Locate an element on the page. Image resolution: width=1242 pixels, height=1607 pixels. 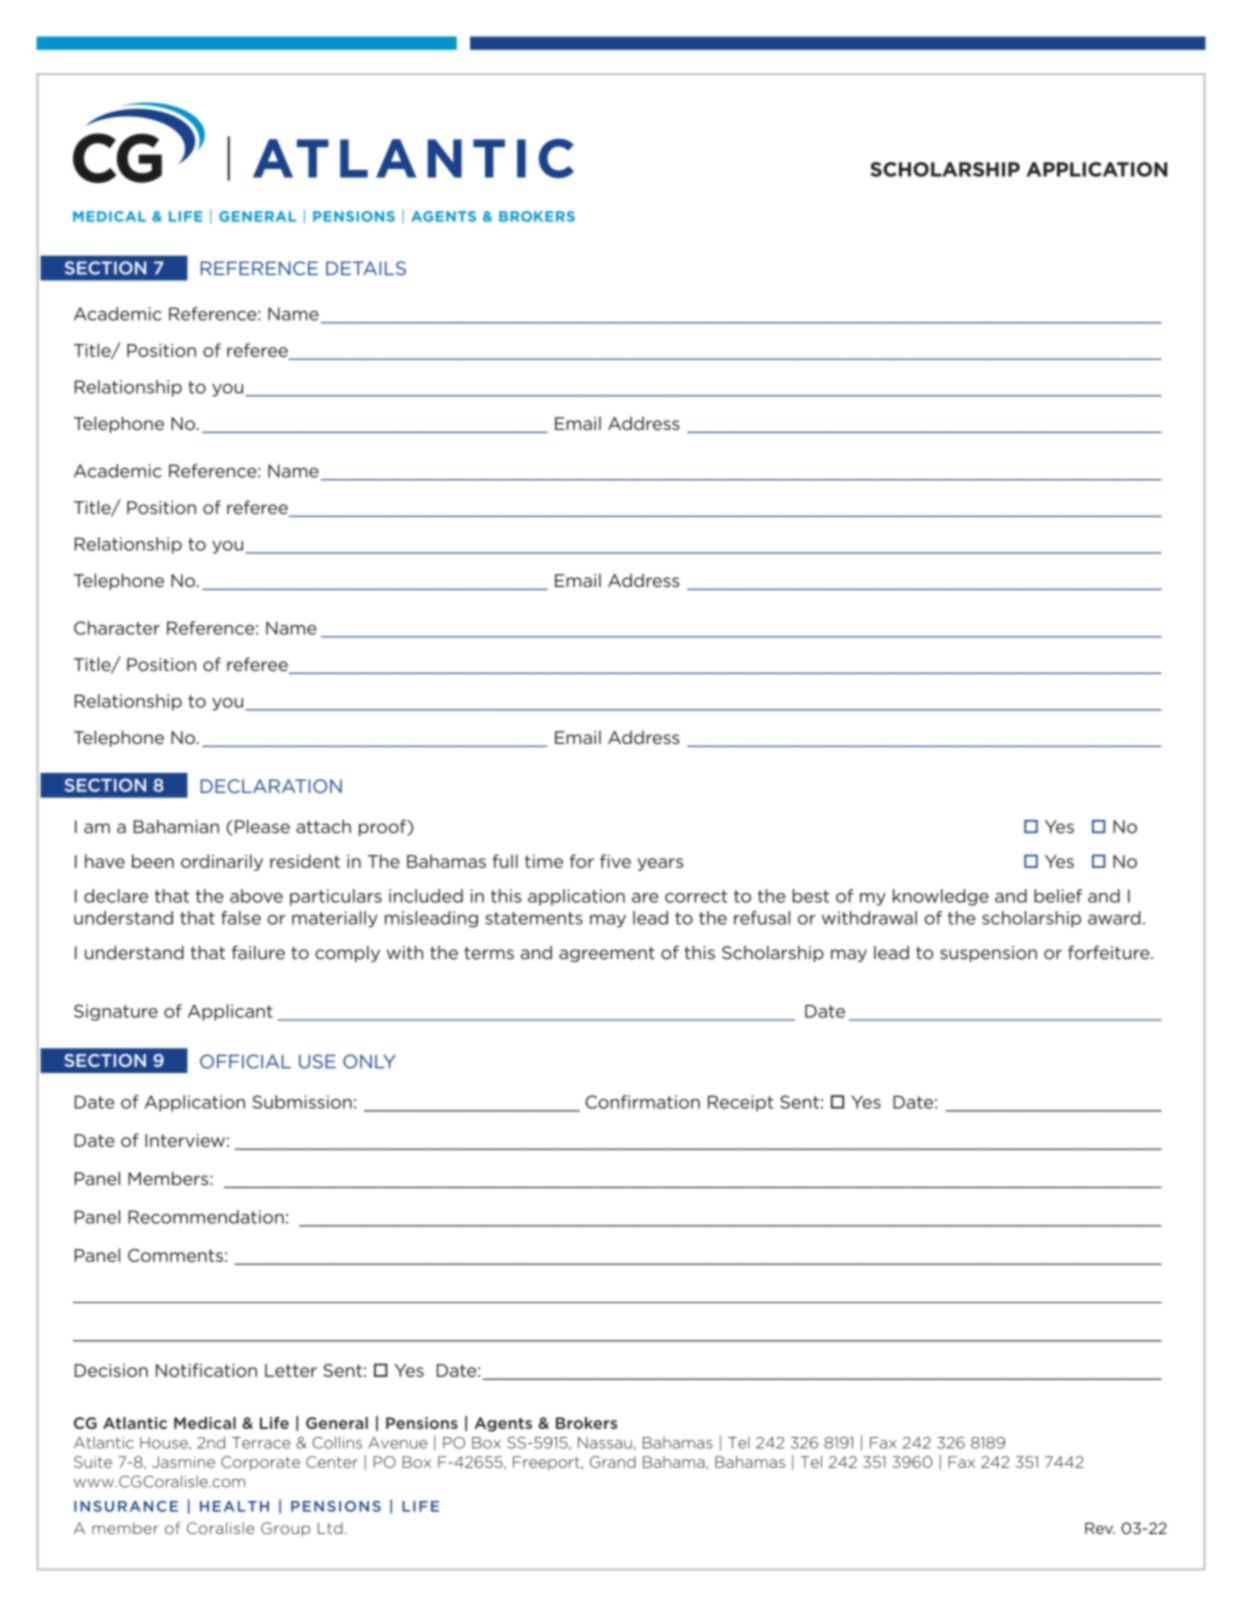
award is located at coordinates (1114, 918).
